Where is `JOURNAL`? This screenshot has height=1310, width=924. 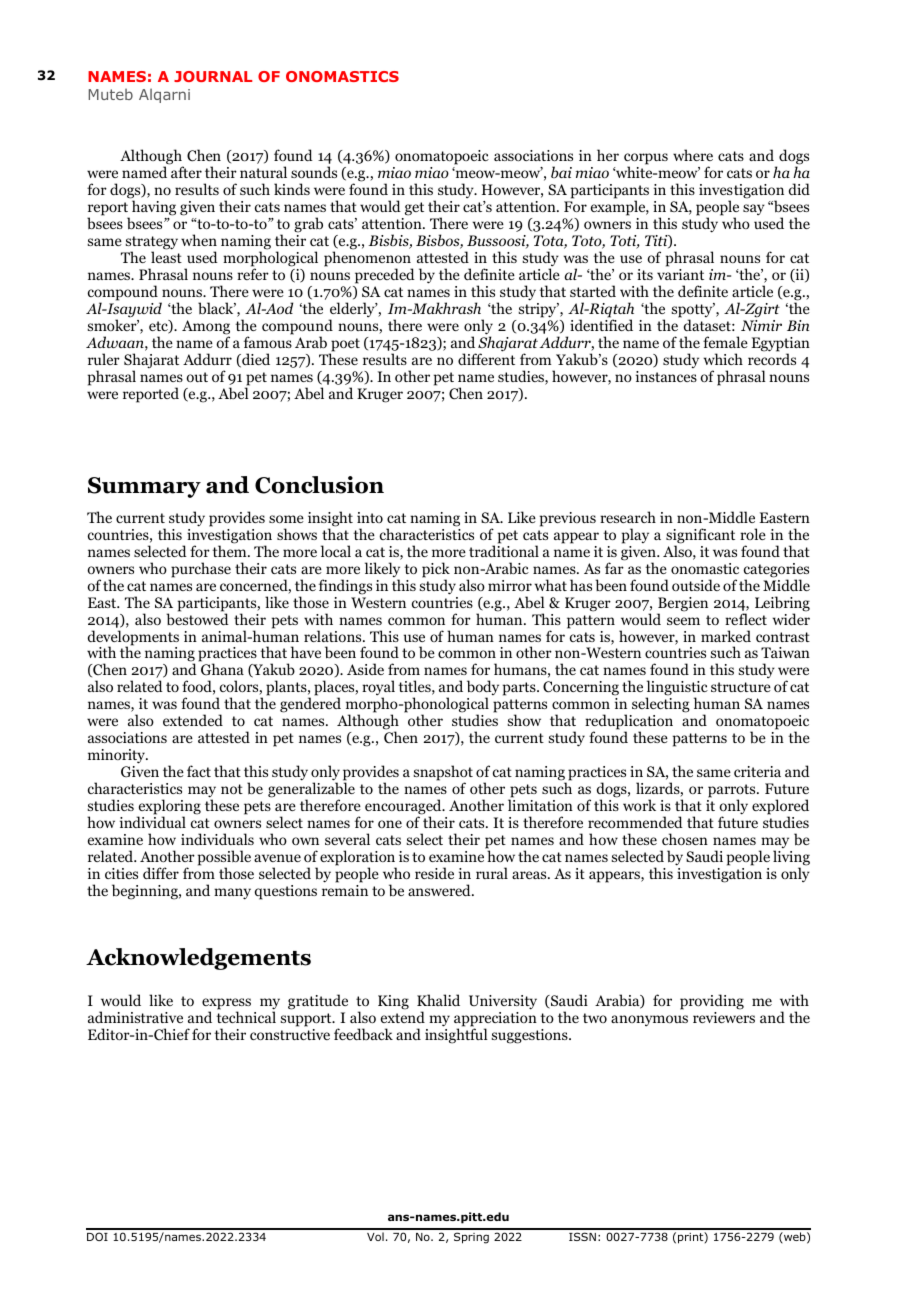
JOURNAL is located at coordinates (213, 76).
